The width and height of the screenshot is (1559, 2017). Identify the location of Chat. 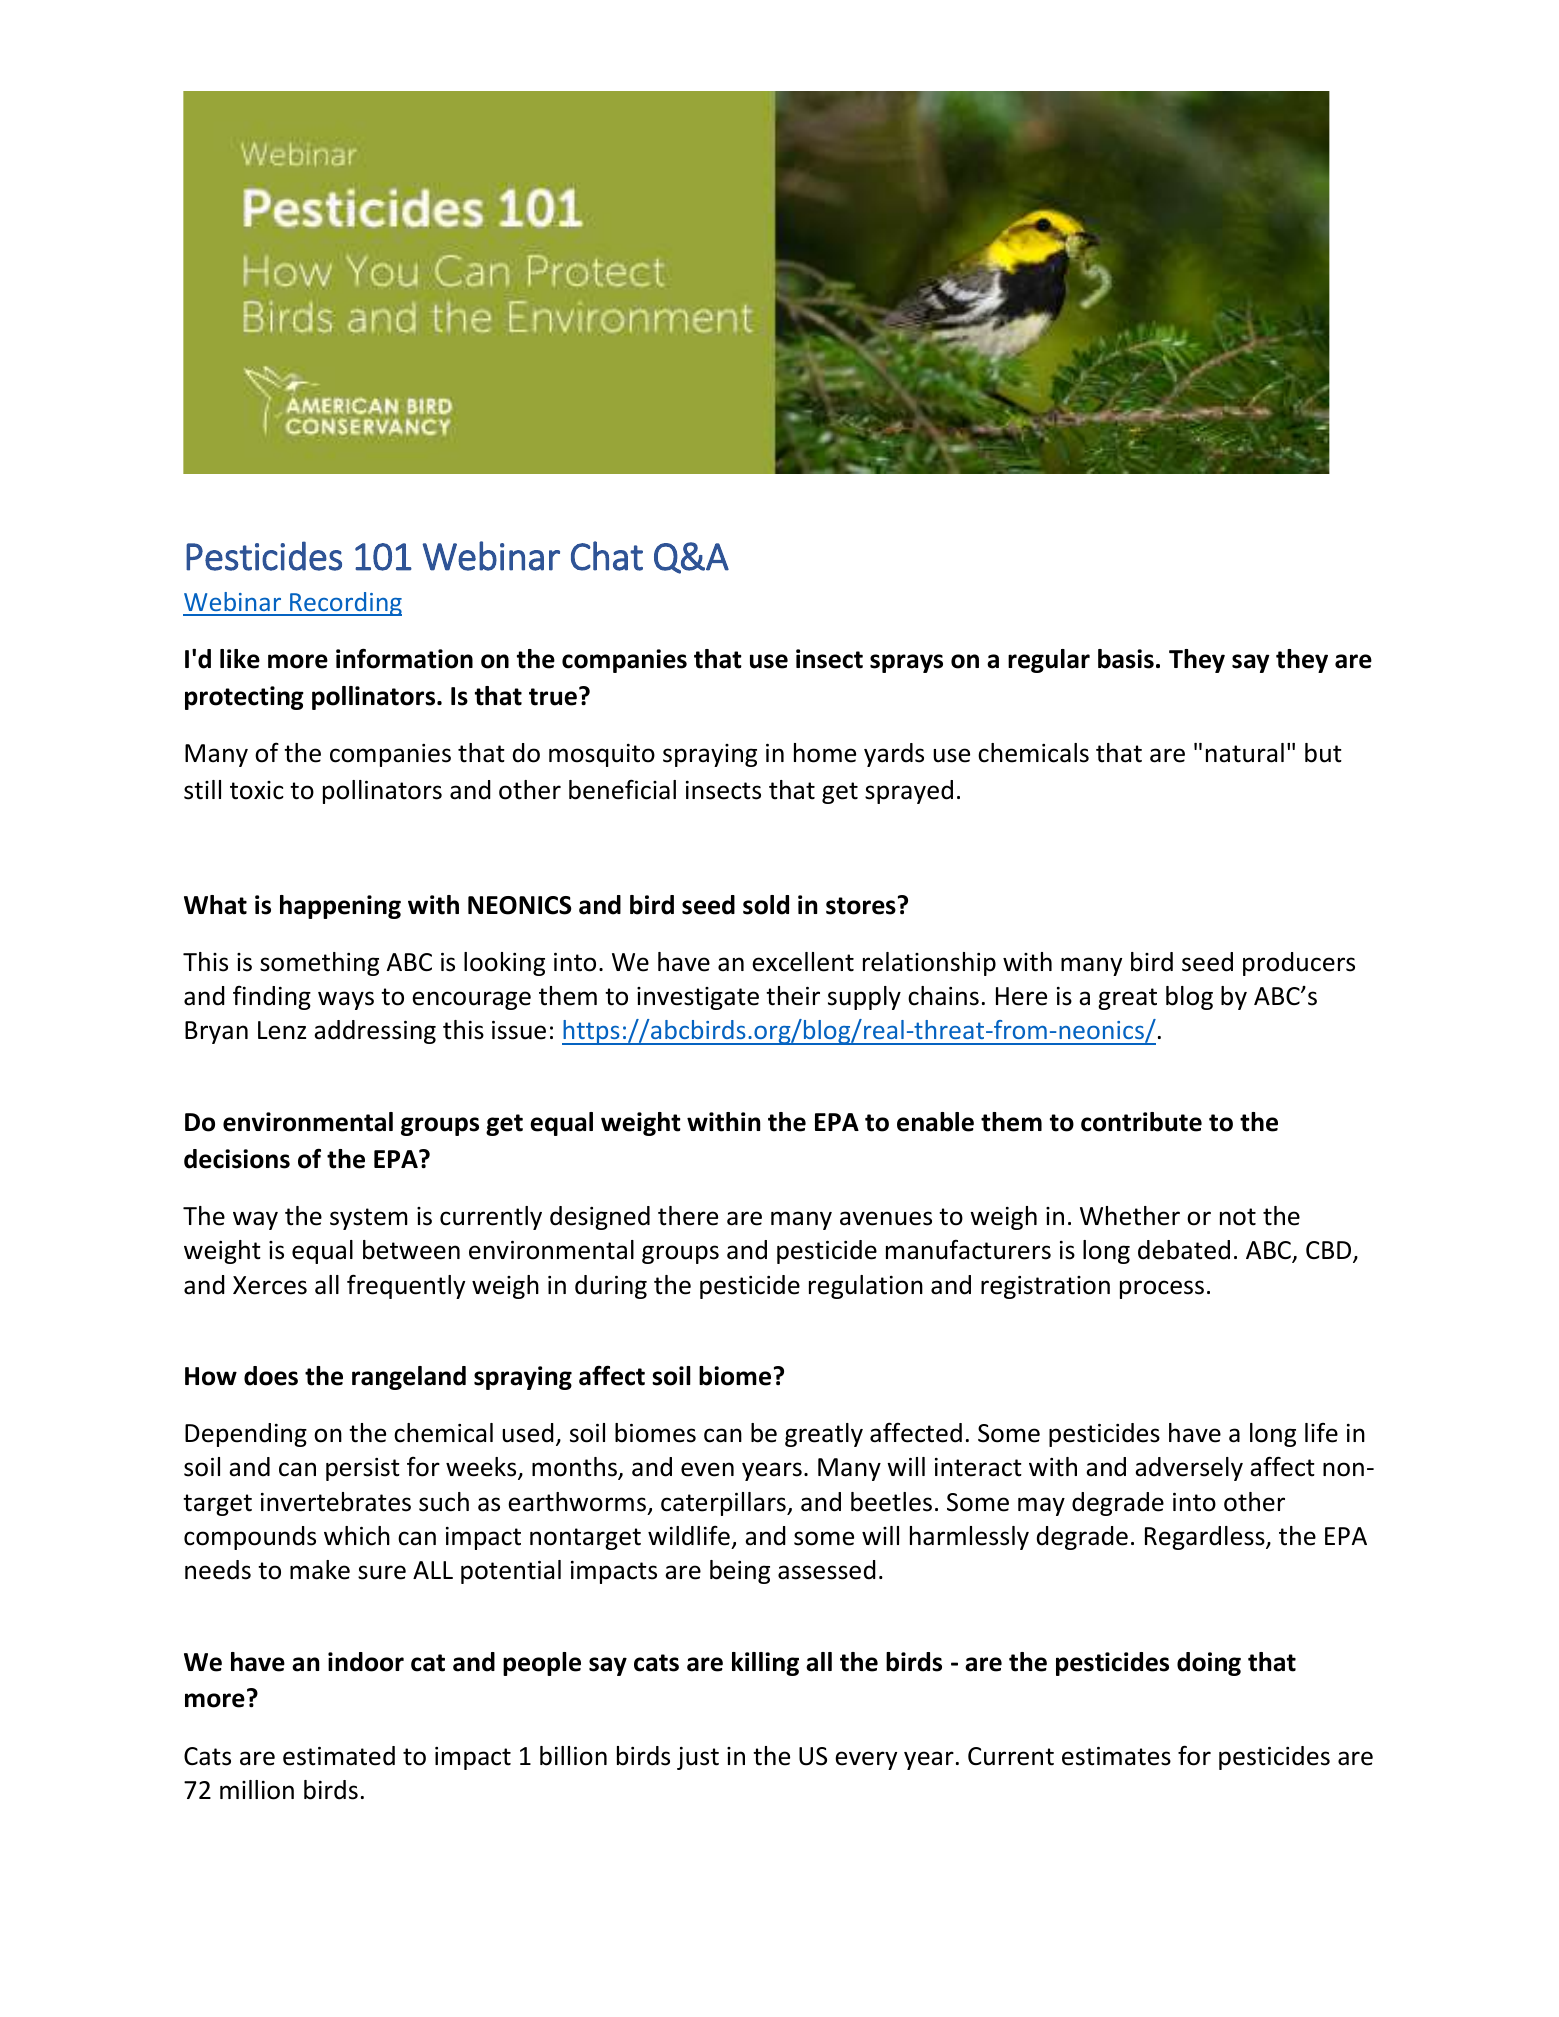
(607, 556).
